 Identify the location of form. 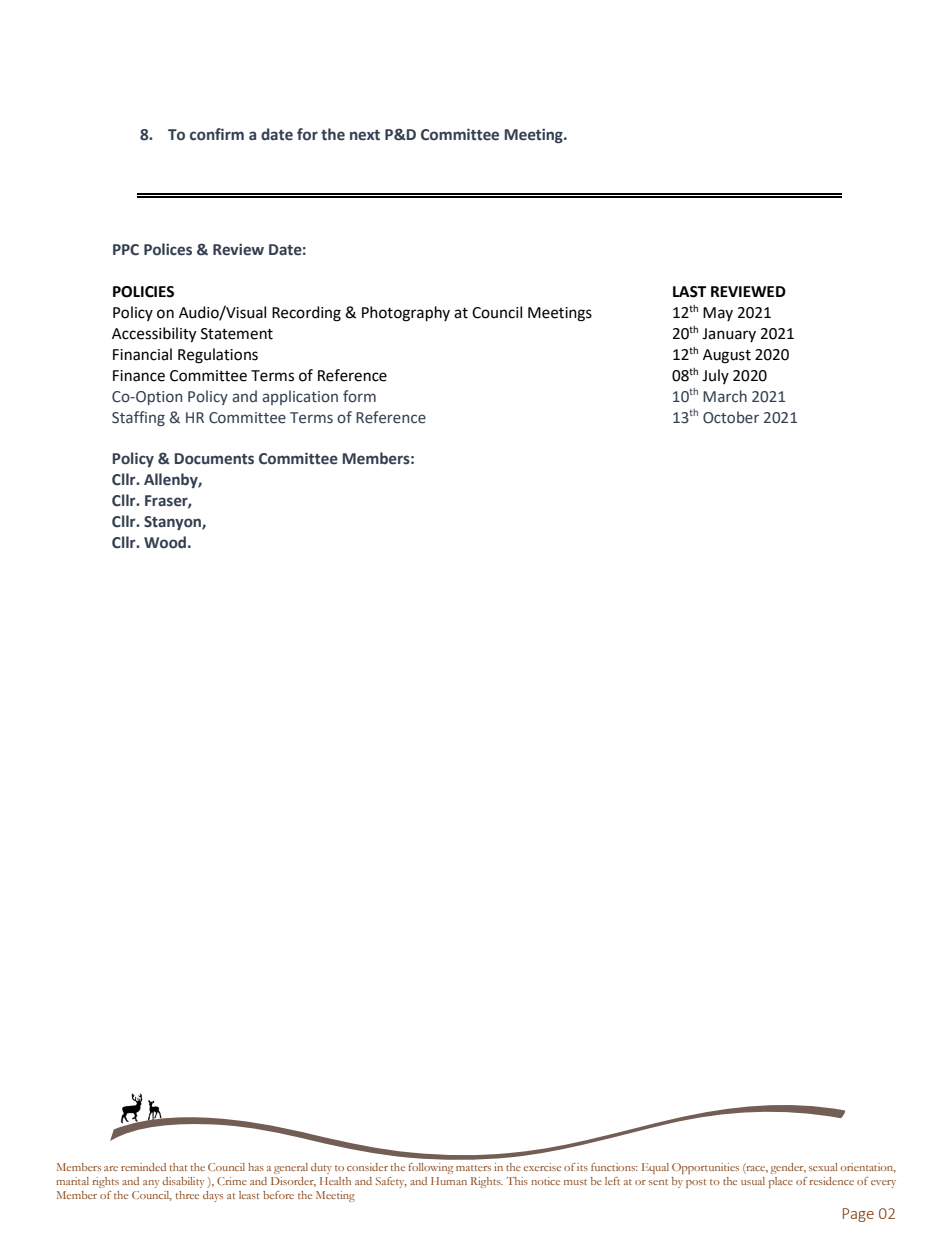
(359, 396).
